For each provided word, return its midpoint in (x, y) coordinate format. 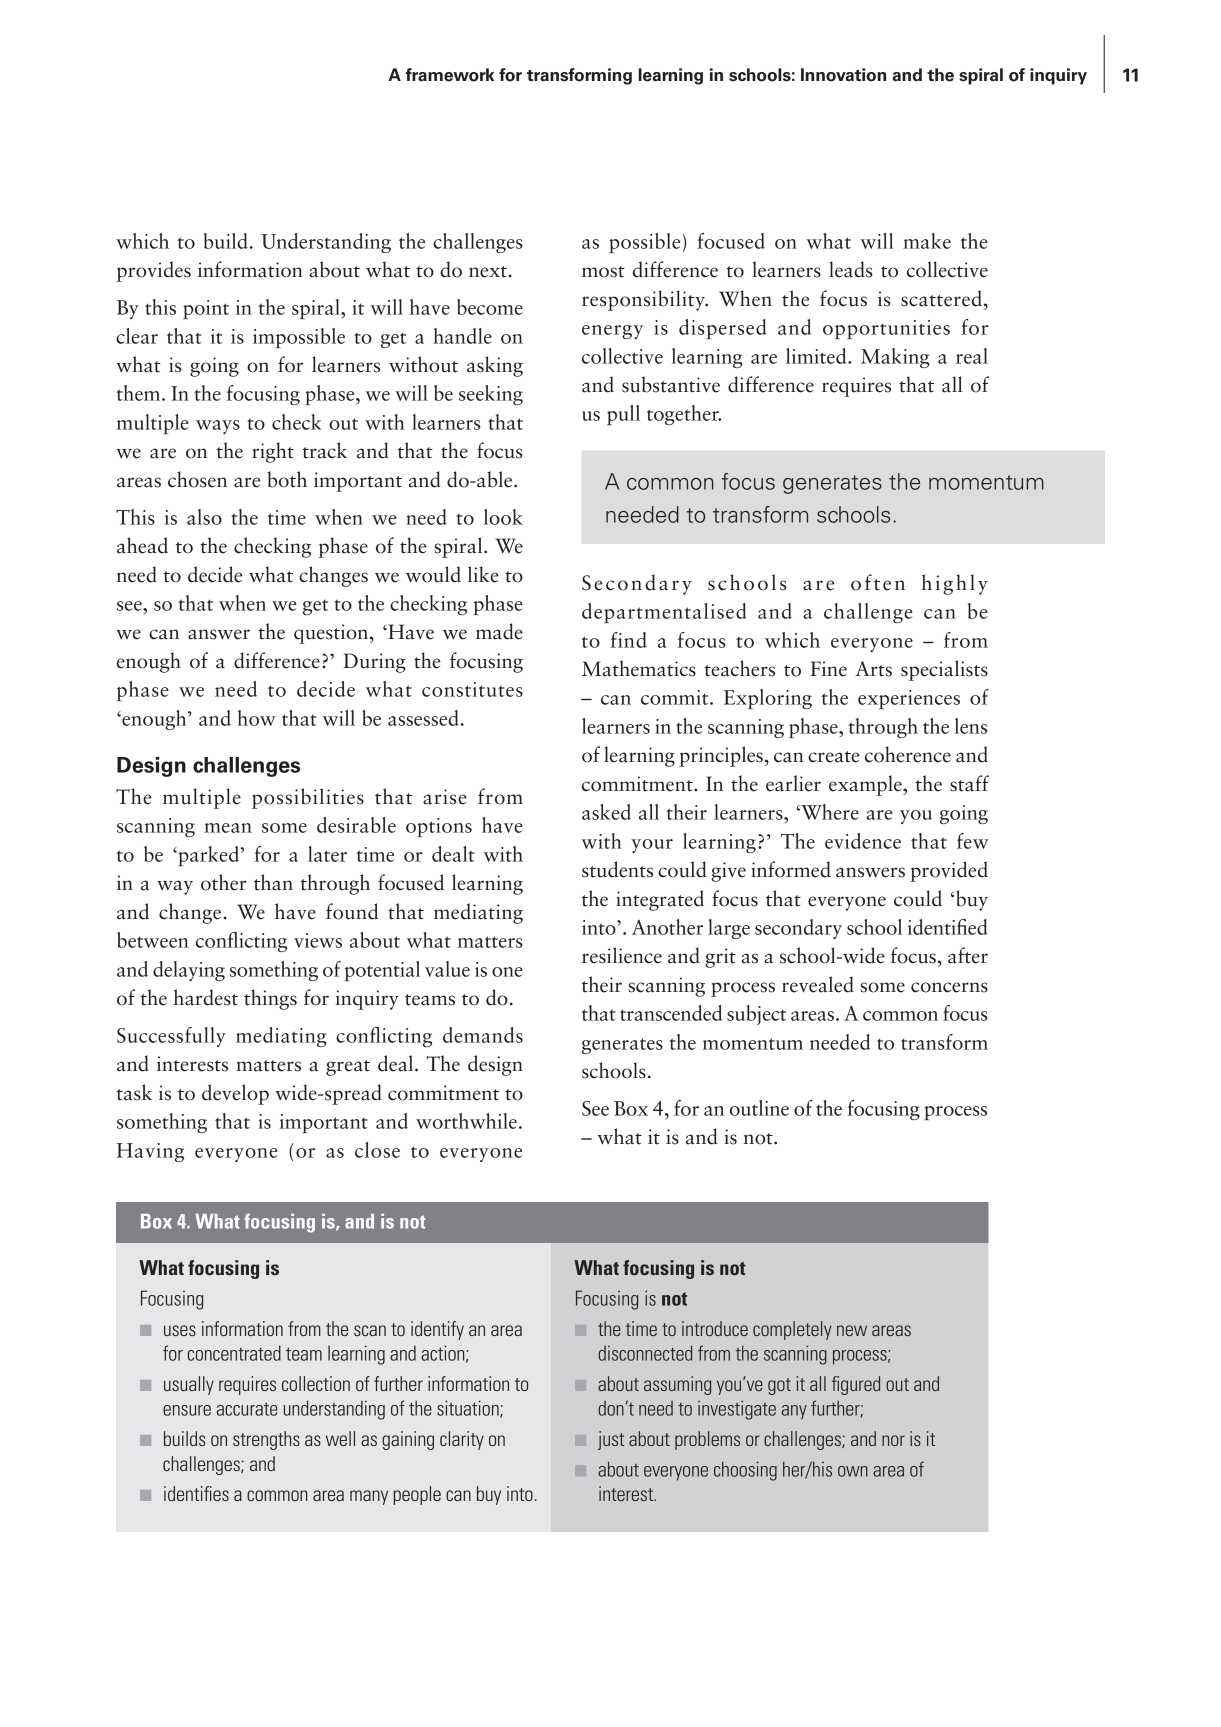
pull (623, 415)
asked (606, 812)
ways (218, 427)
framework (450, 75)
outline (759, 1108)
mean (228, 828)
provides (153, 271)
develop (235, 1094)
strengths (266, 1440)
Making (895, 358)
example (866, 785)
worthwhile (466, 1121)
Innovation (843, 75)
